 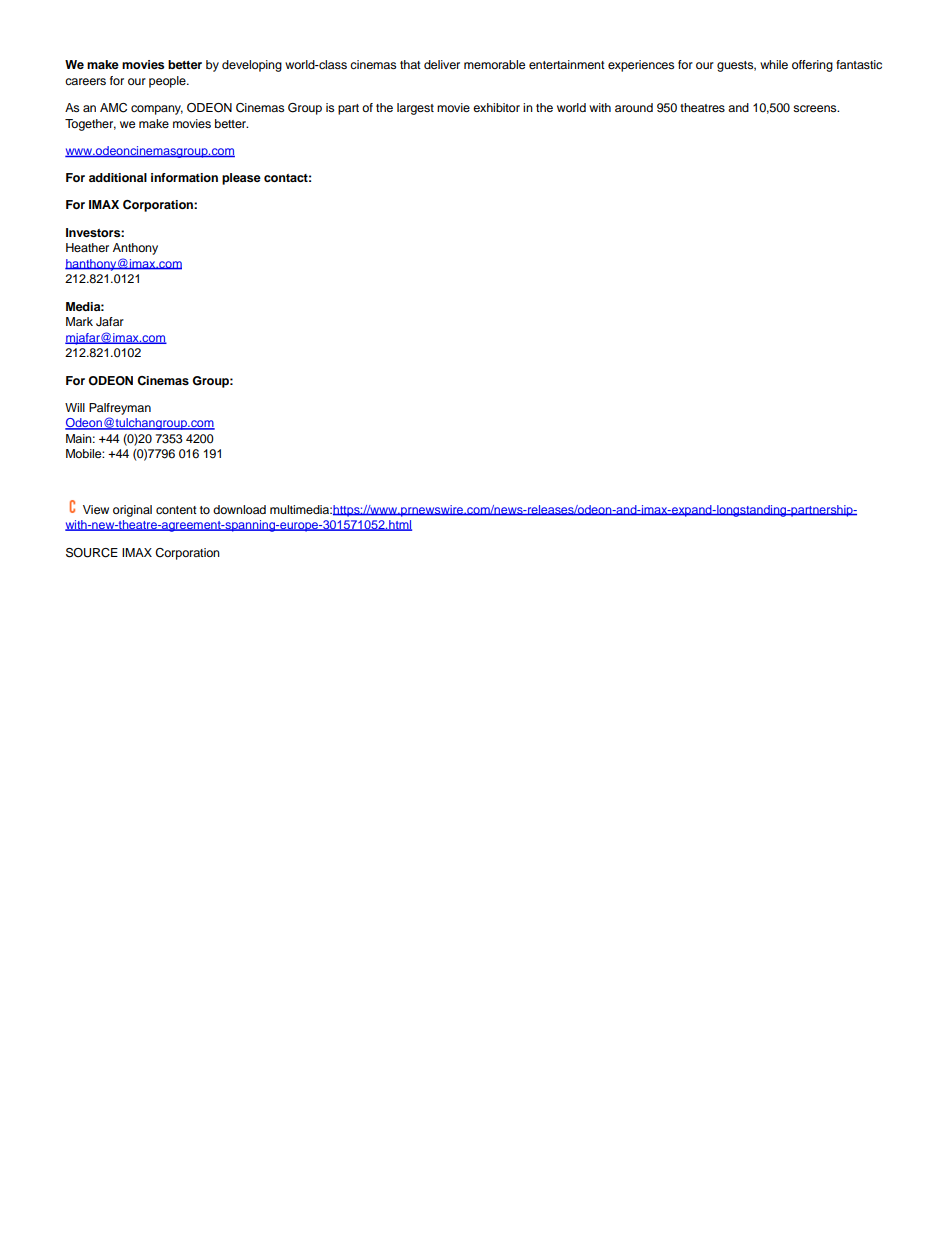 What do you see at coordinates (239, 509) in the document?
I see `download` at bounding box center [239, 509].
